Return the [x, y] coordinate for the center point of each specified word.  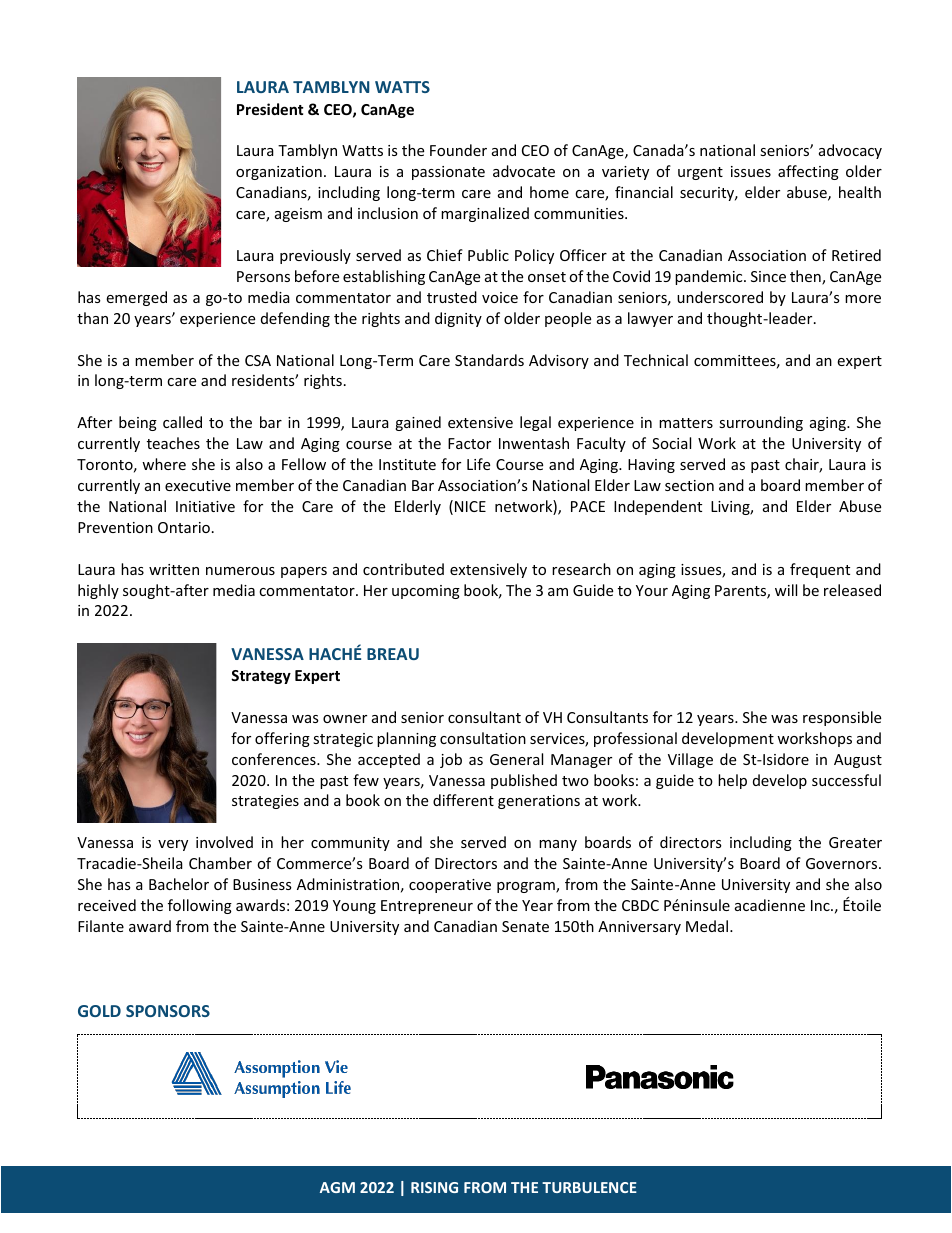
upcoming [426, 592]
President [270, 109]
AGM [337, 1187]
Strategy [261, 677]
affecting [808, 172]
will [786, 590]
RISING [434, 1187]
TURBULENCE [589, 1187]
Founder [458, 150]
